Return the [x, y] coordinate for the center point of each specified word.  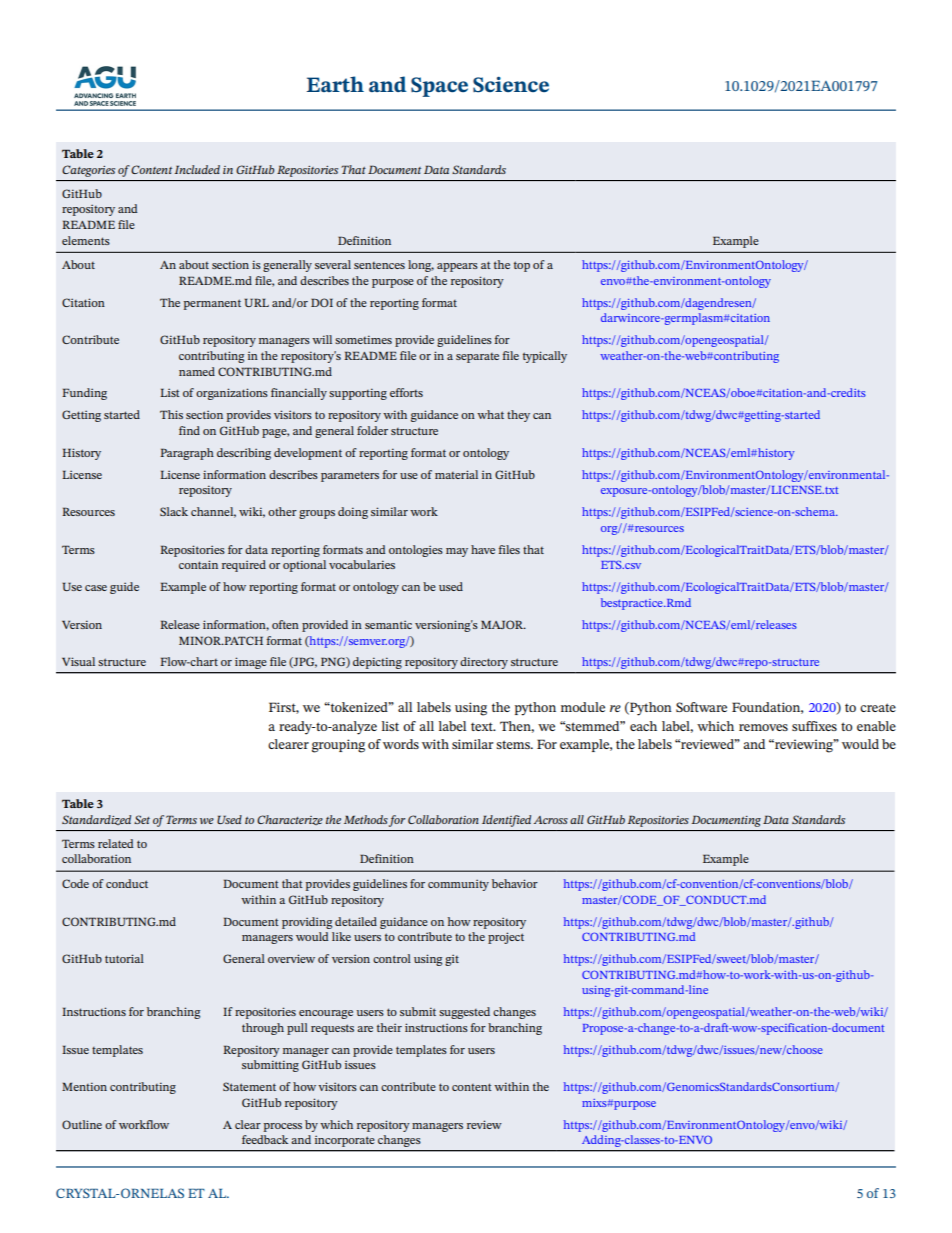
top [522, 266]
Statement [249, 1086]
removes [763, 727]
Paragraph [187, 454]
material [456, 474]
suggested [464, 1013]
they [518, 416]
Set [142, 819]
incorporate [344, 1141]
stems [514, 744]
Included [197, 169]
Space [439, 87]
